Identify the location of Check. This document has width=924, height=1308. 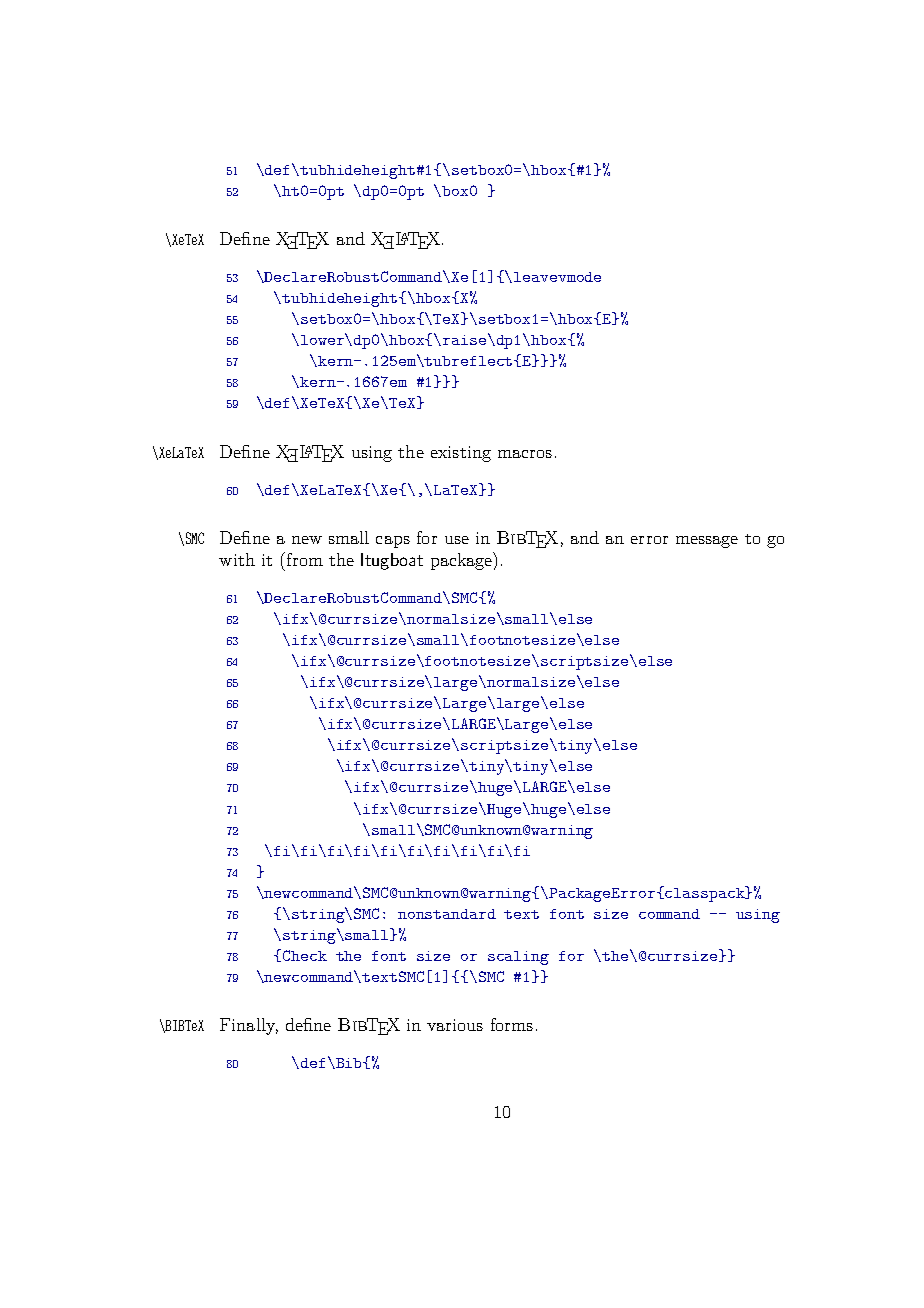
(305, 955).
